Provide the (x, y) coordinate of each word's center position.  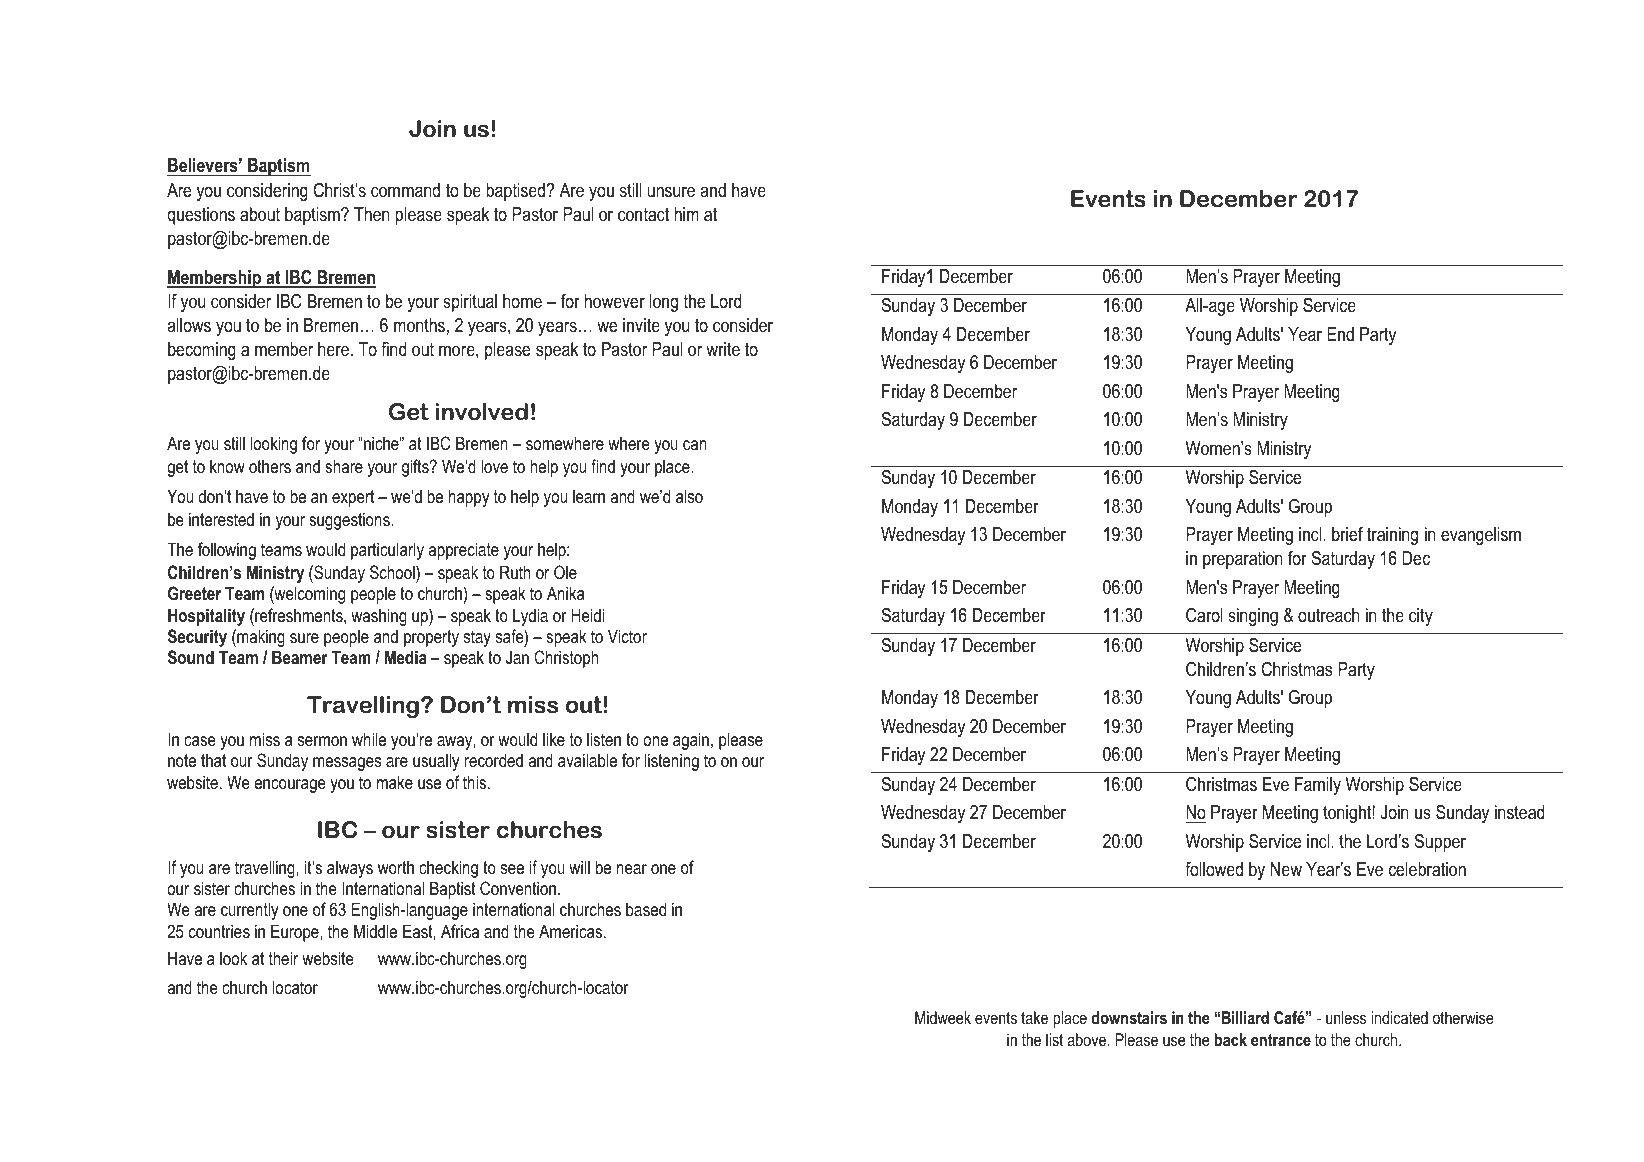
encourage (290, 786)
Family (1318, 786)
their (283, 958)
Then (372, 214)
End (1340, 334)
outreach (1329, 615)
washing (379, 617)
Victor (627, 636)
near (632, 869)
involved (481, 412)
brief (1347, 534)
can (695, 445)
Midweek (943, 1017)
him (686, 214)
